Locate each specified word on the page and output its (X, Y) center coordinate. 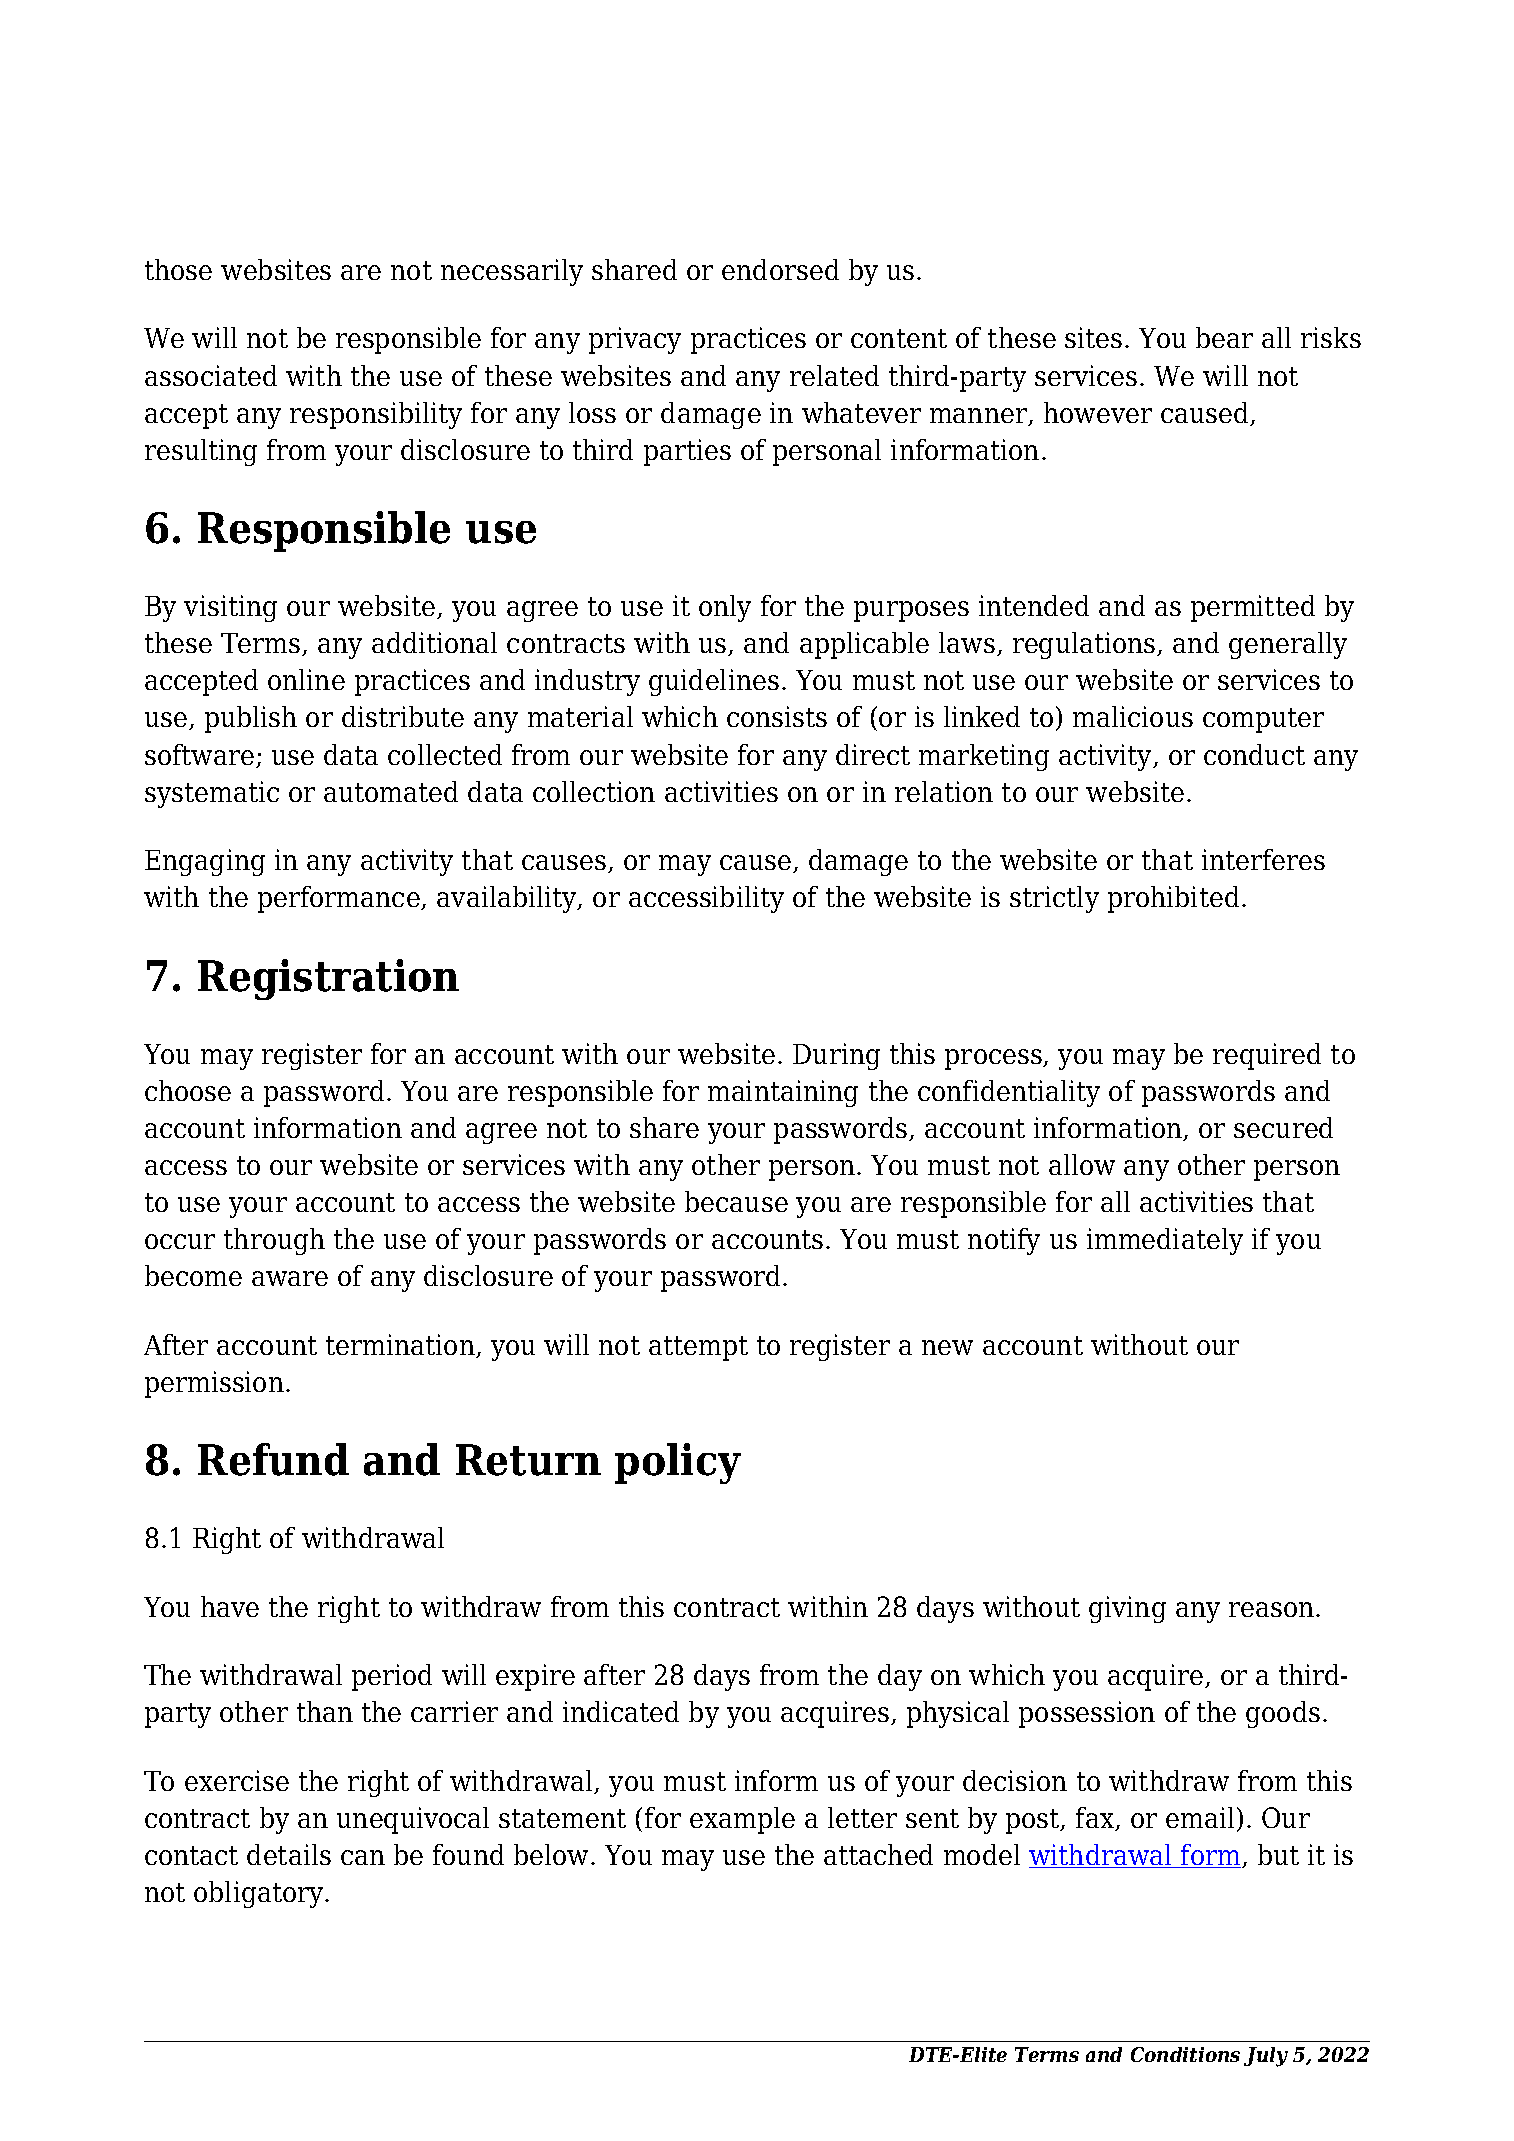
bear (1224, 337)
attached (878, 1854)
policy (678, 1463)
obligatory (260, 1894)
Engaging (205, 862)
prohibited (1173, 899)
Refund (273, 1459)
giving (1127, 1609)
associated (211, 375)
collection (594, 791)
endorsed (780, 269)
